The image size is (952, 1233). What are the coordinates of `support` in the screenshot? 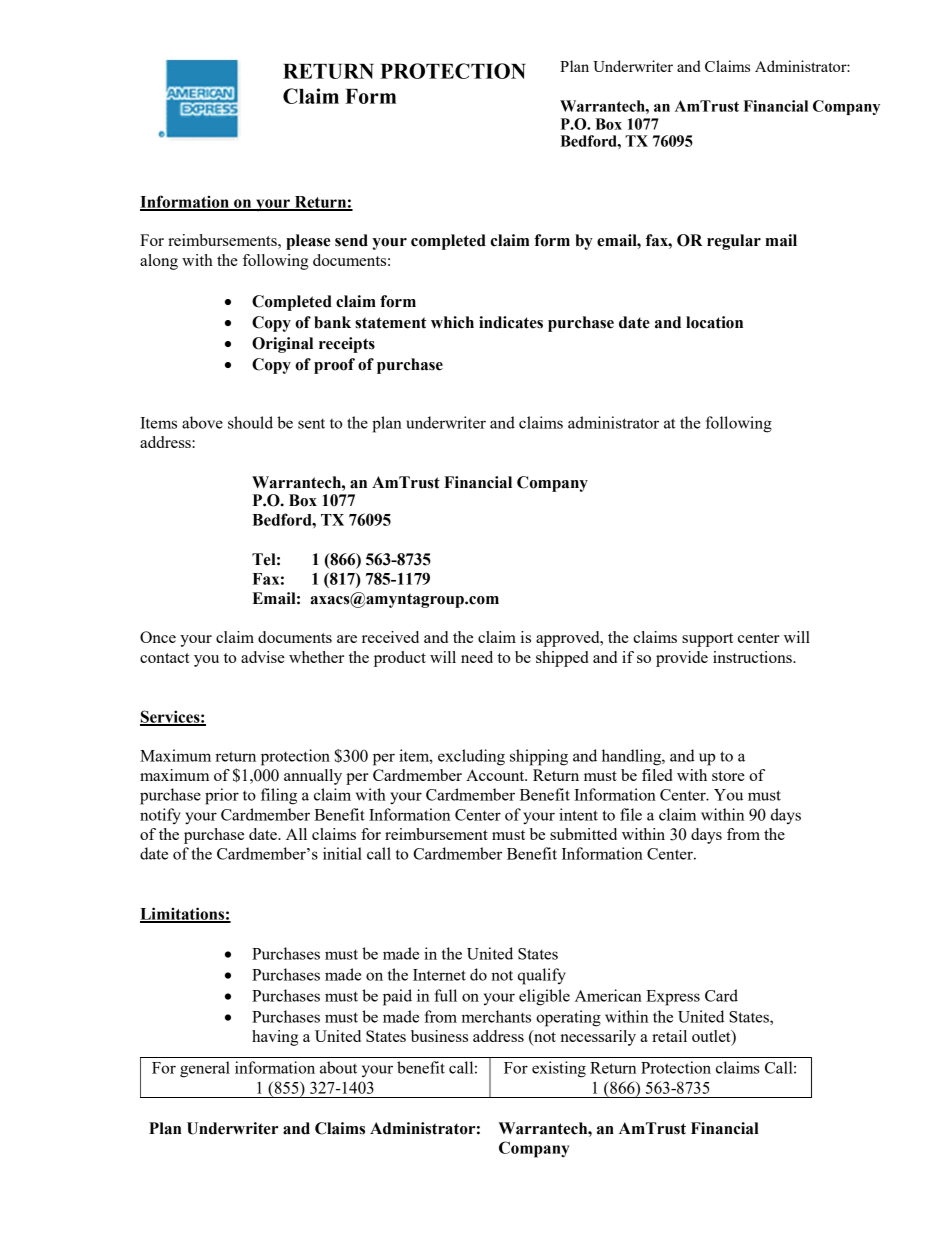 It's located at (707, 640).
